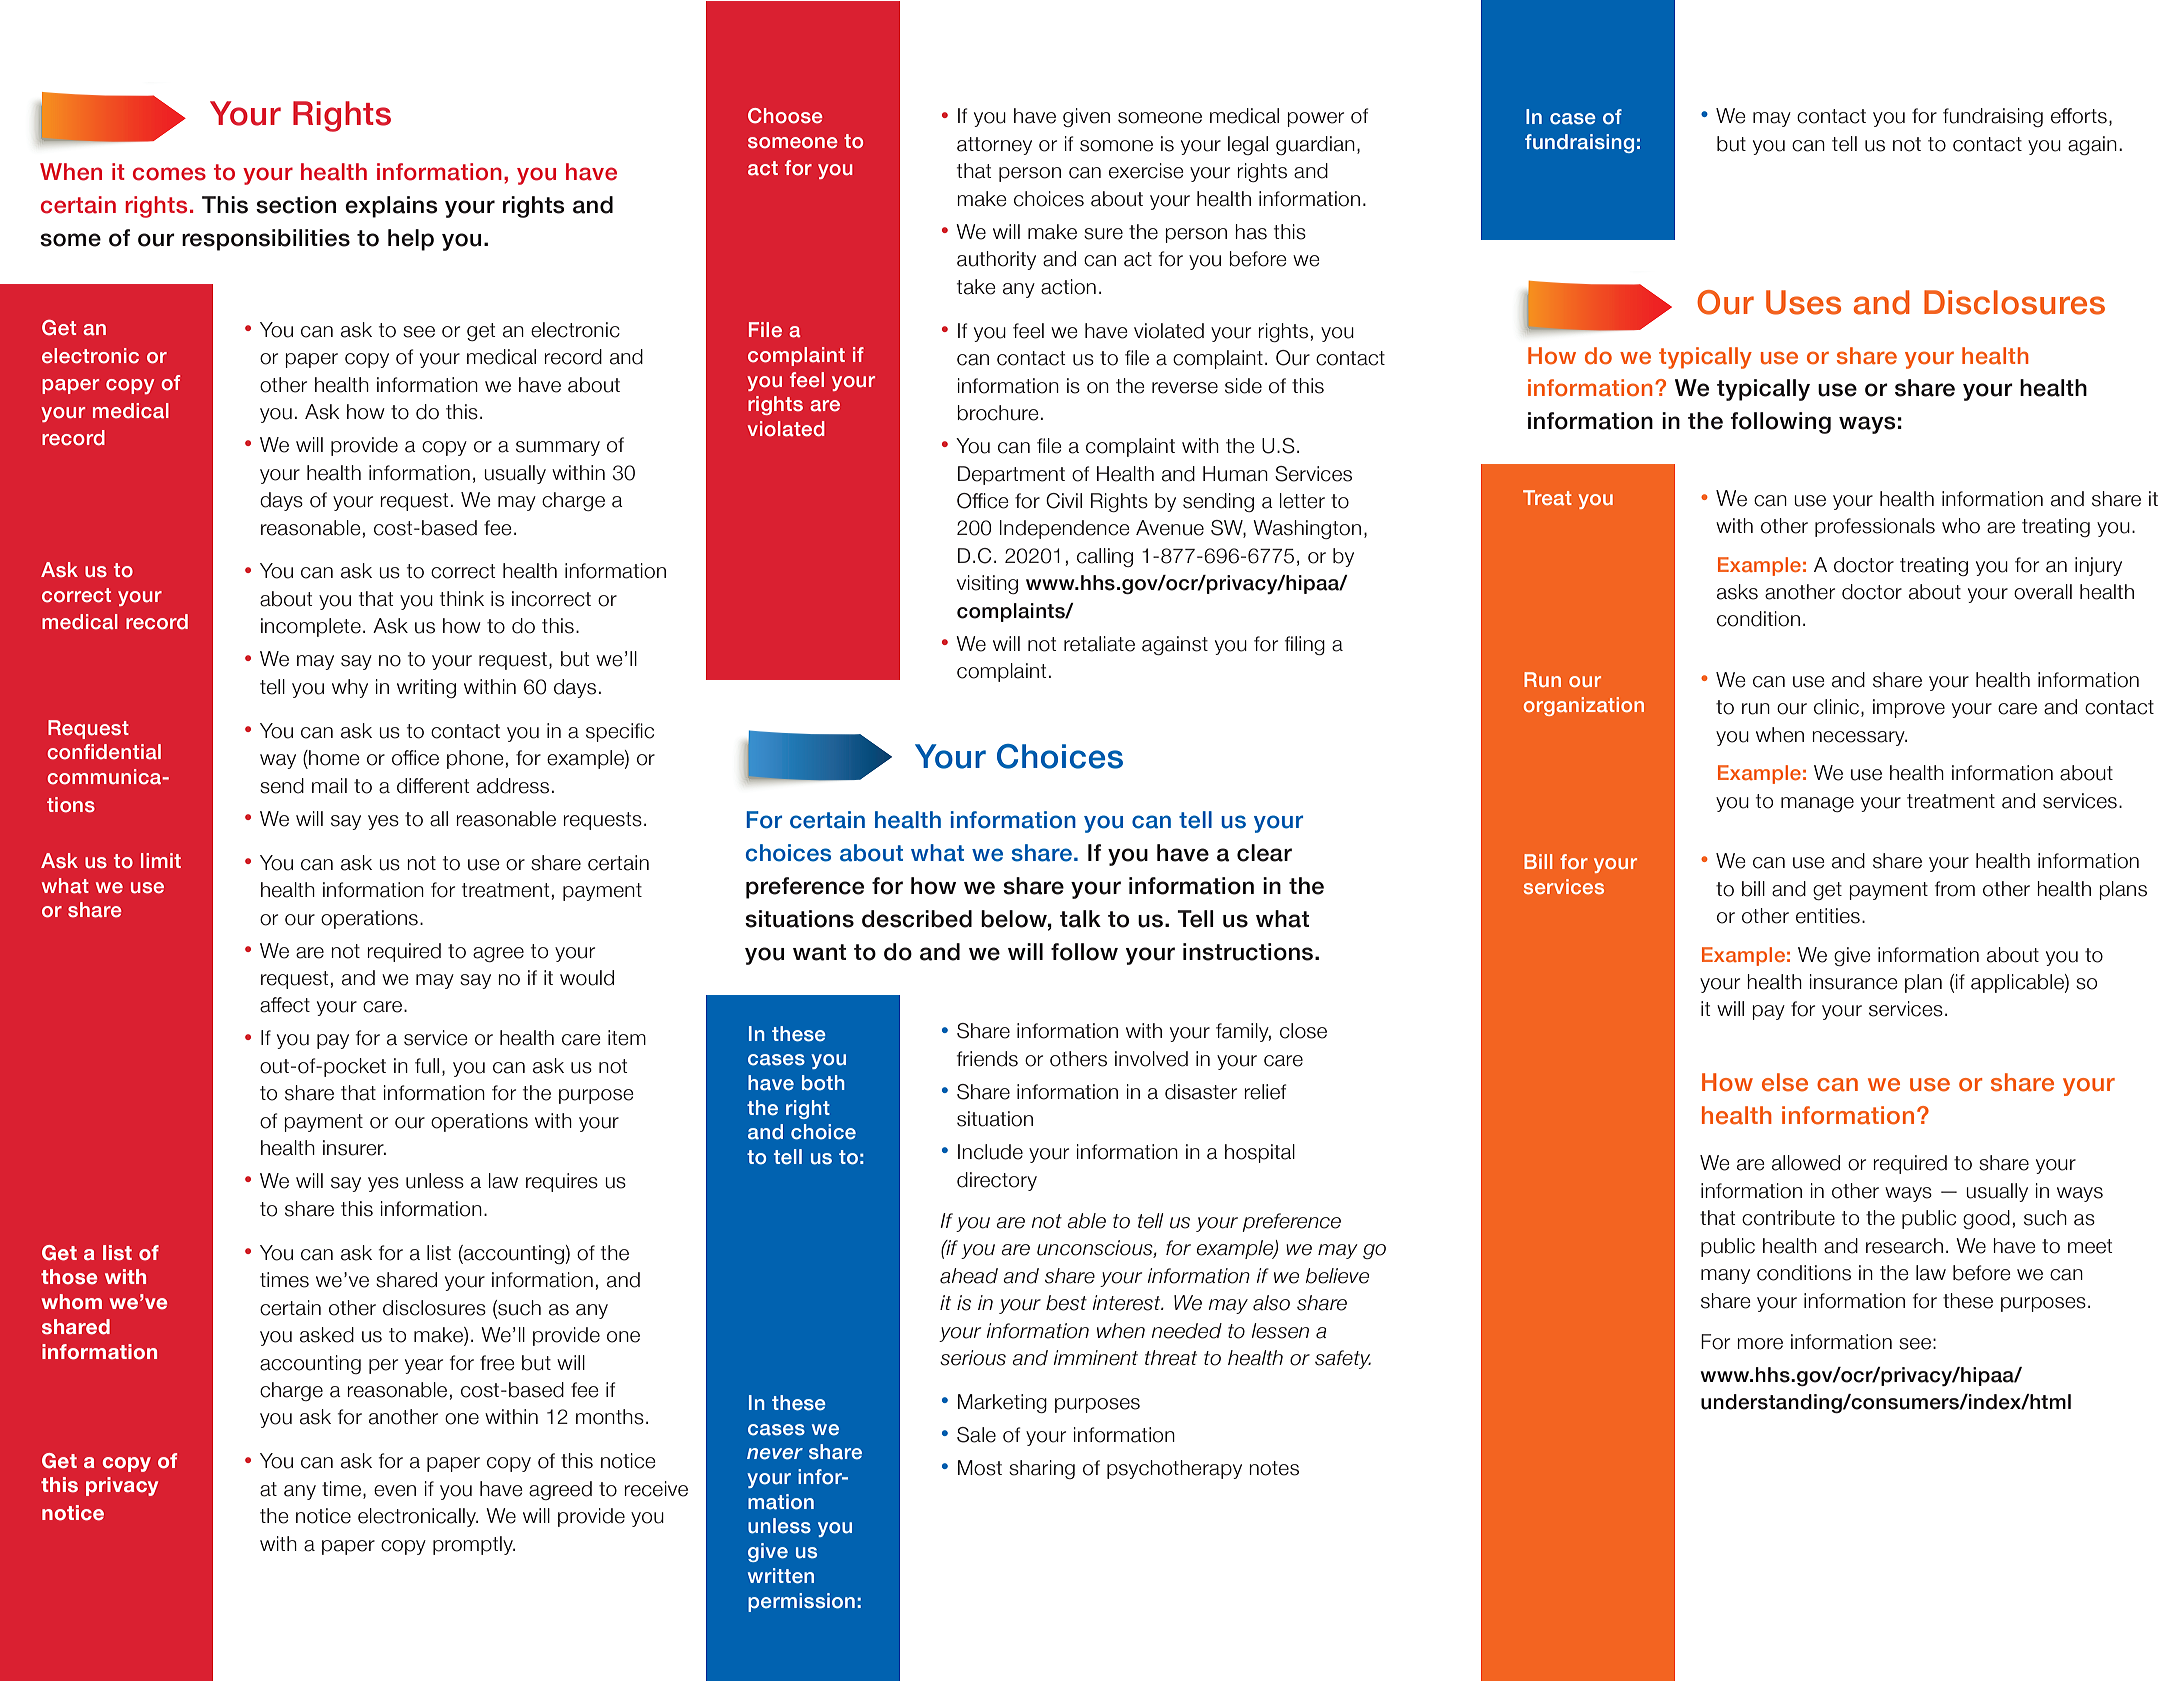 Image resolution: width=2176 pixels, height=1681 pixels. What do you see at coordinates (1875, 527) in the screenshot?
I see `professionals` at bounding box center [1875, 527].
